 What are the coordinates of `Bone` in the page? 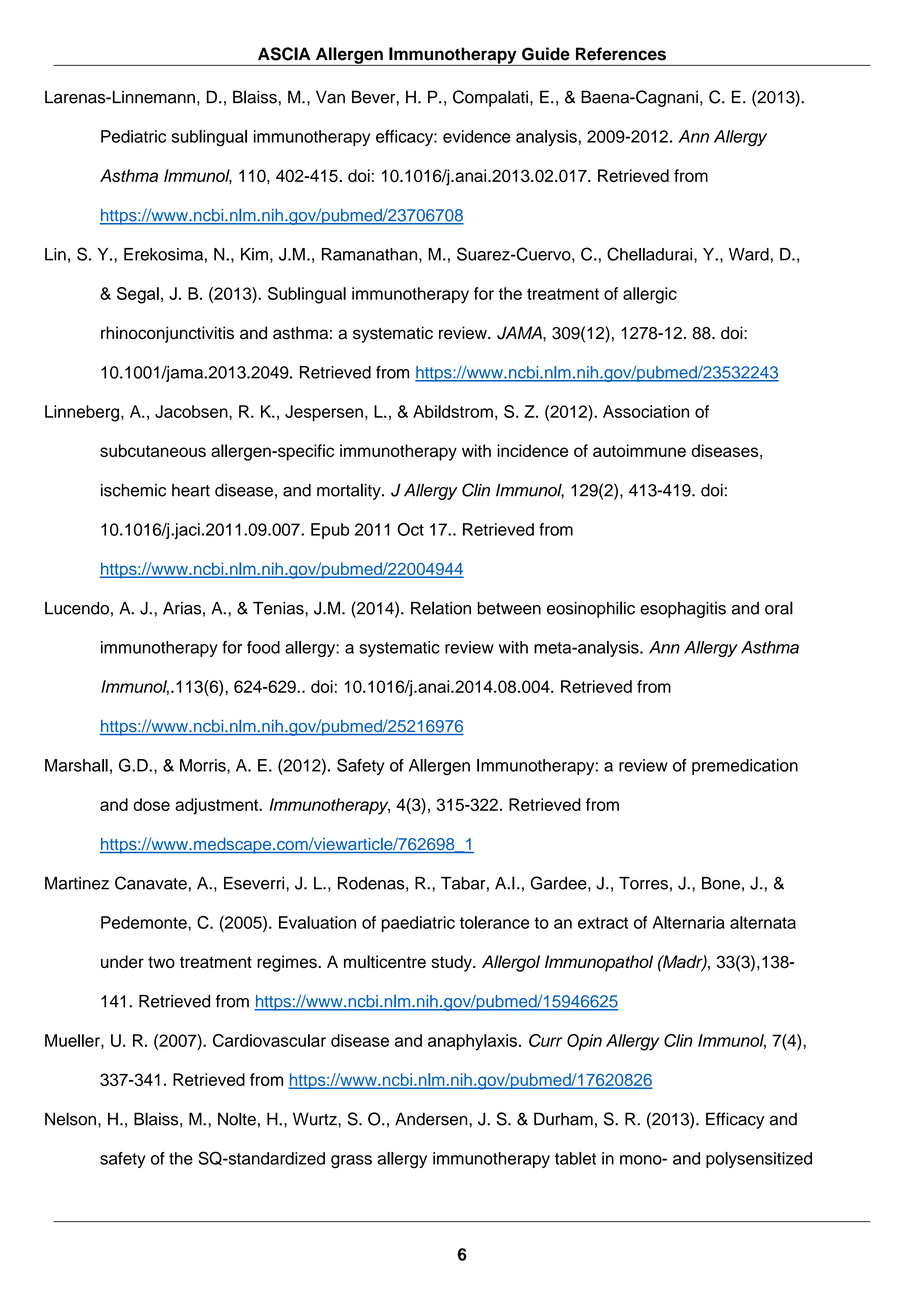 It's located at (721, 883).
